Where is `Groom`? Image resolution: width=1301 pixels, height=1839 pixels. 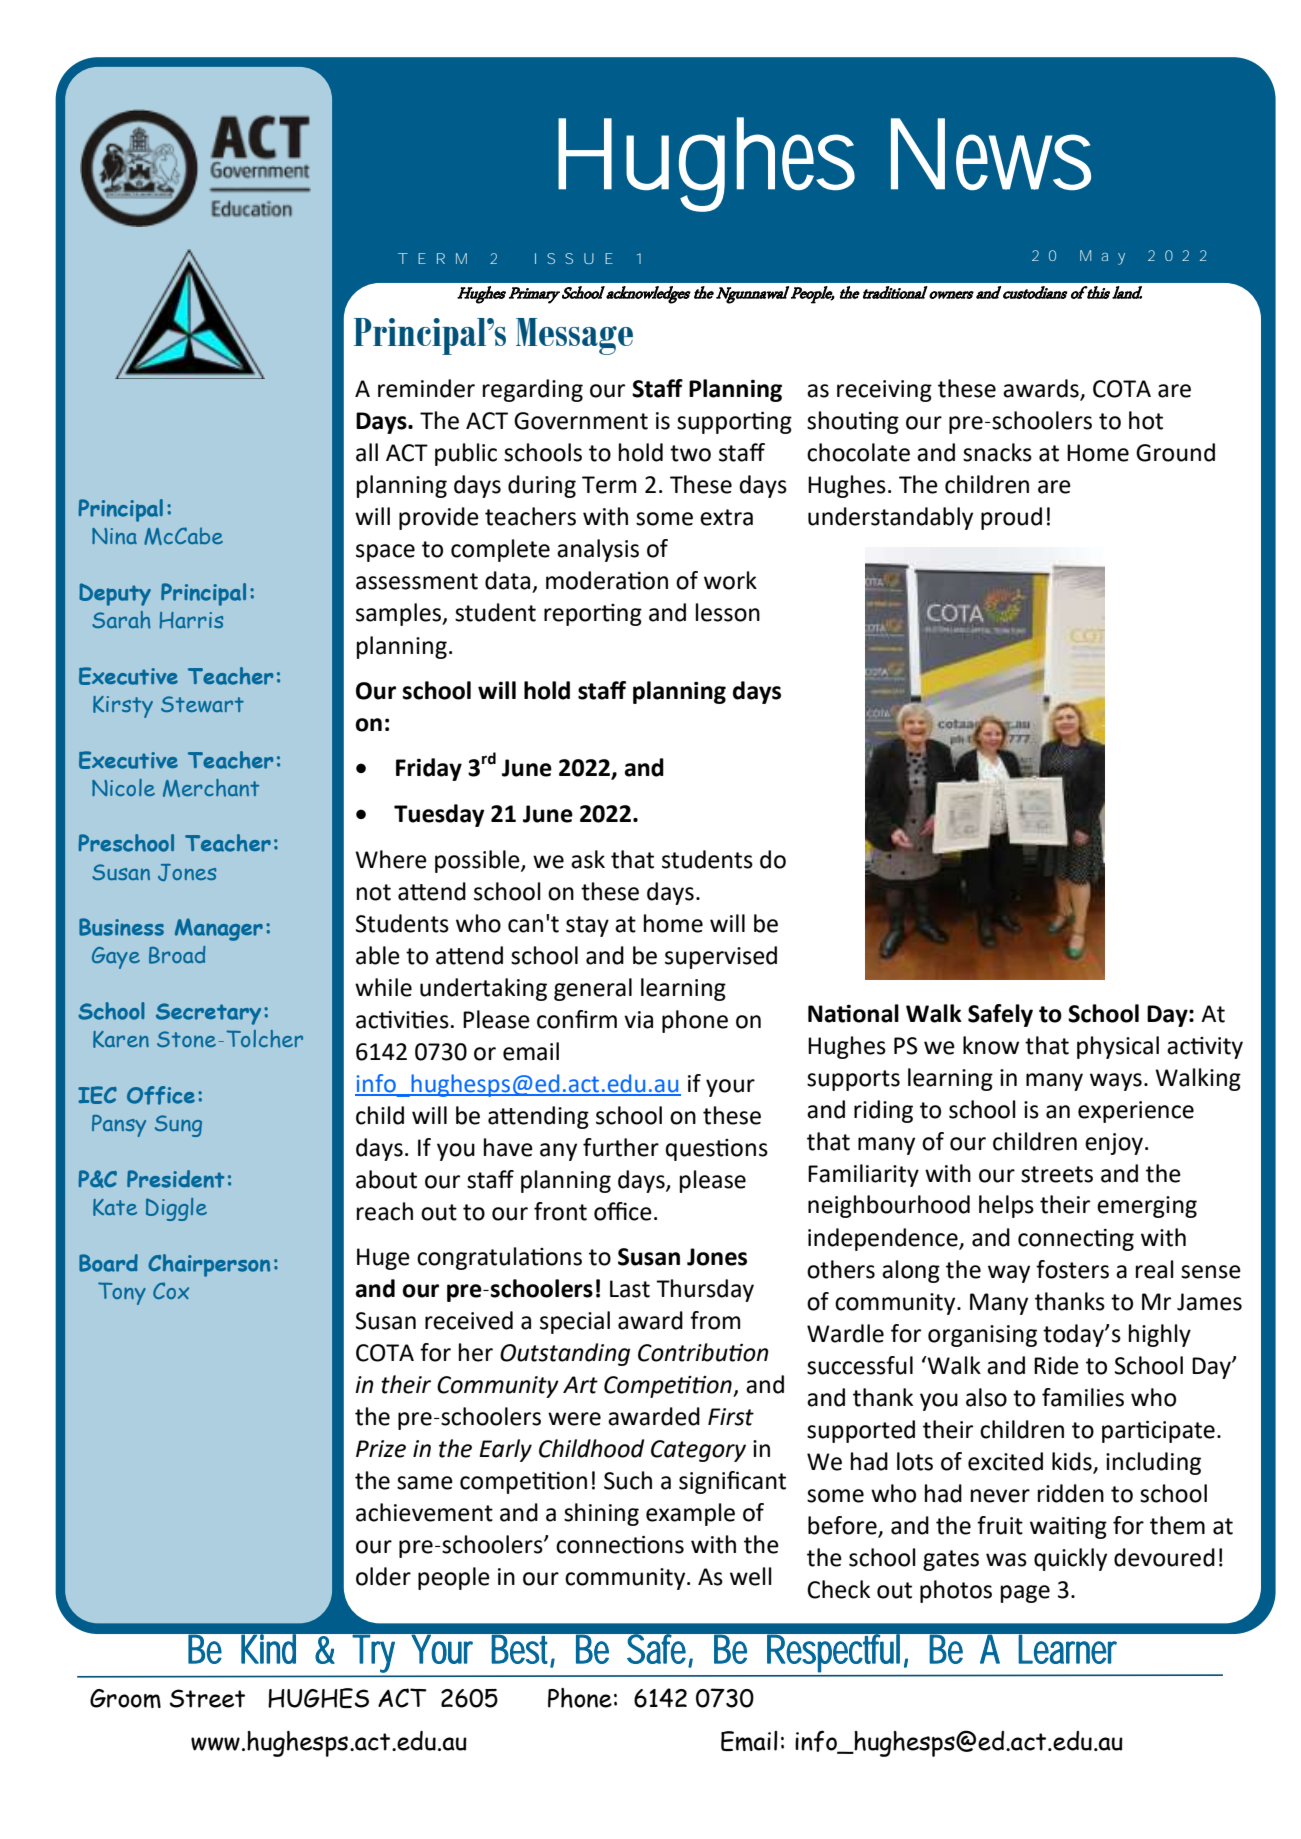
Groom is located at coordinates (125, 1698).
